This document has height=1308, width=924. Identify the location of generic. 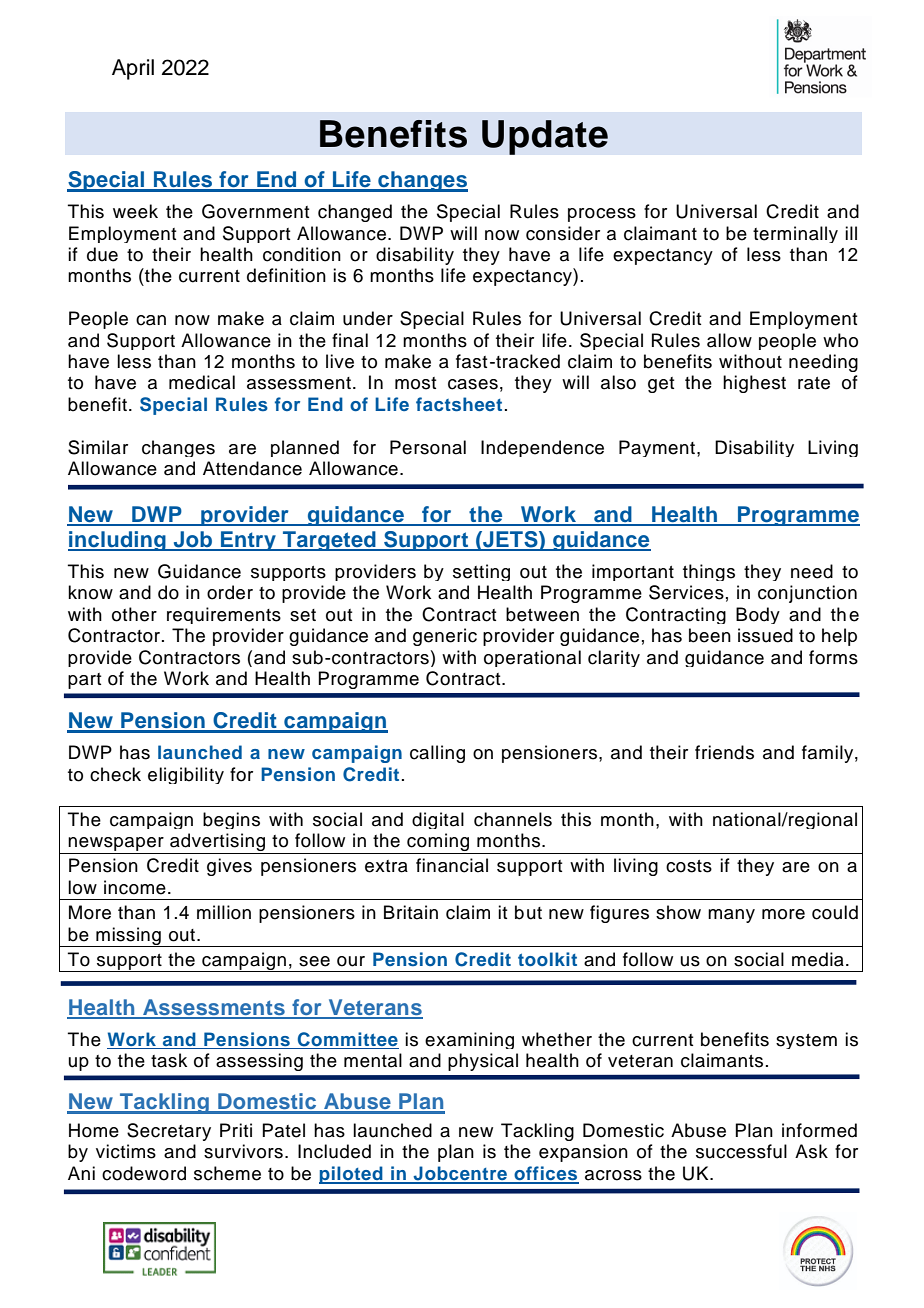
(445, 637).
